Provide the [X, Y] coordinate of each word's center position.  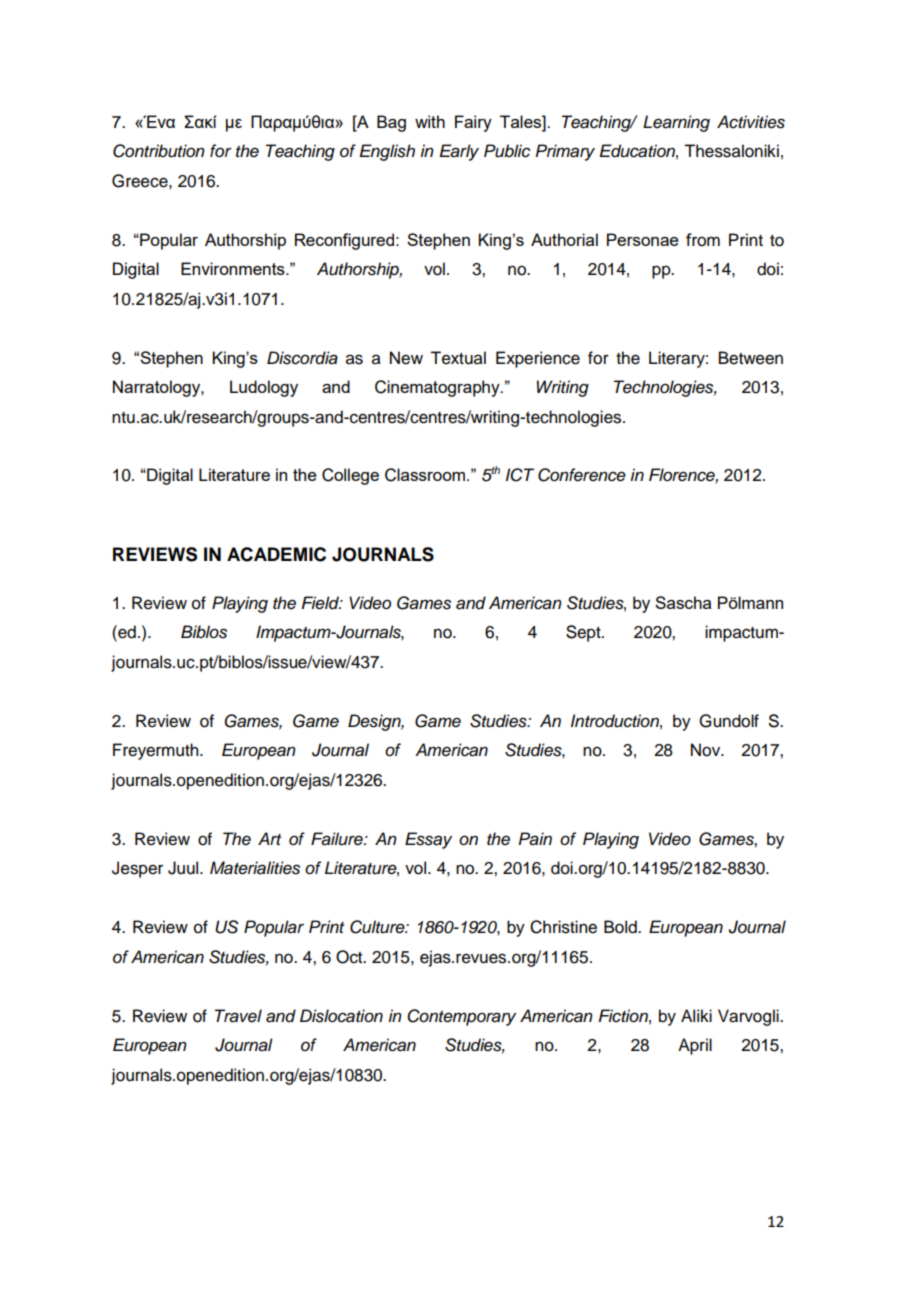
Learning [676, 123]
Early [459, 152]
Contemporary [461, 1017]
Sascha [683, 602]
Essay [428, 840]
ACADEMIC [276, 554]
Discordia [302, 358]
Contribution [159, 151]
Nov [707, 750]
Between [751, 358]
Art [269, 838]
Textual [458, 358]
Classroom [425, 475]
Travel [238, 1016]
